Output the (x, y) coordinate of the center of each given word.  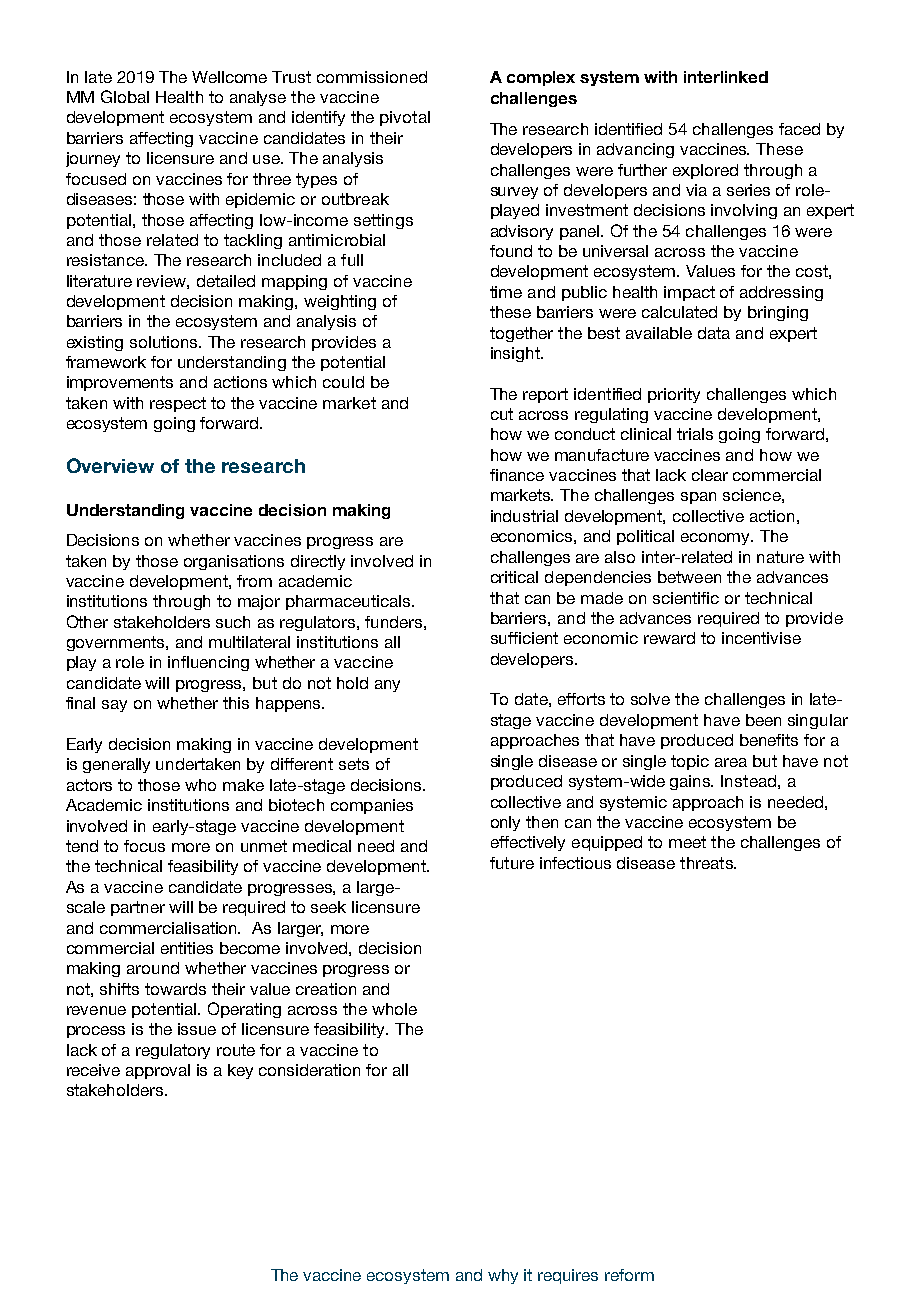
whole (394, 1009)
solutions (165, 342)
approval (158, 1071)
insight (516, 354)
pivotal (405, 118)
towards (175, 989)
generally (116, 765)
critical (514, 577)
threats (707, 863)
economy (717, 539)
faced (799, 129)
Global (125, 96)
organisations (234, 562)
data (714, 333)
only (505, 823)
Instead (748, 781)
